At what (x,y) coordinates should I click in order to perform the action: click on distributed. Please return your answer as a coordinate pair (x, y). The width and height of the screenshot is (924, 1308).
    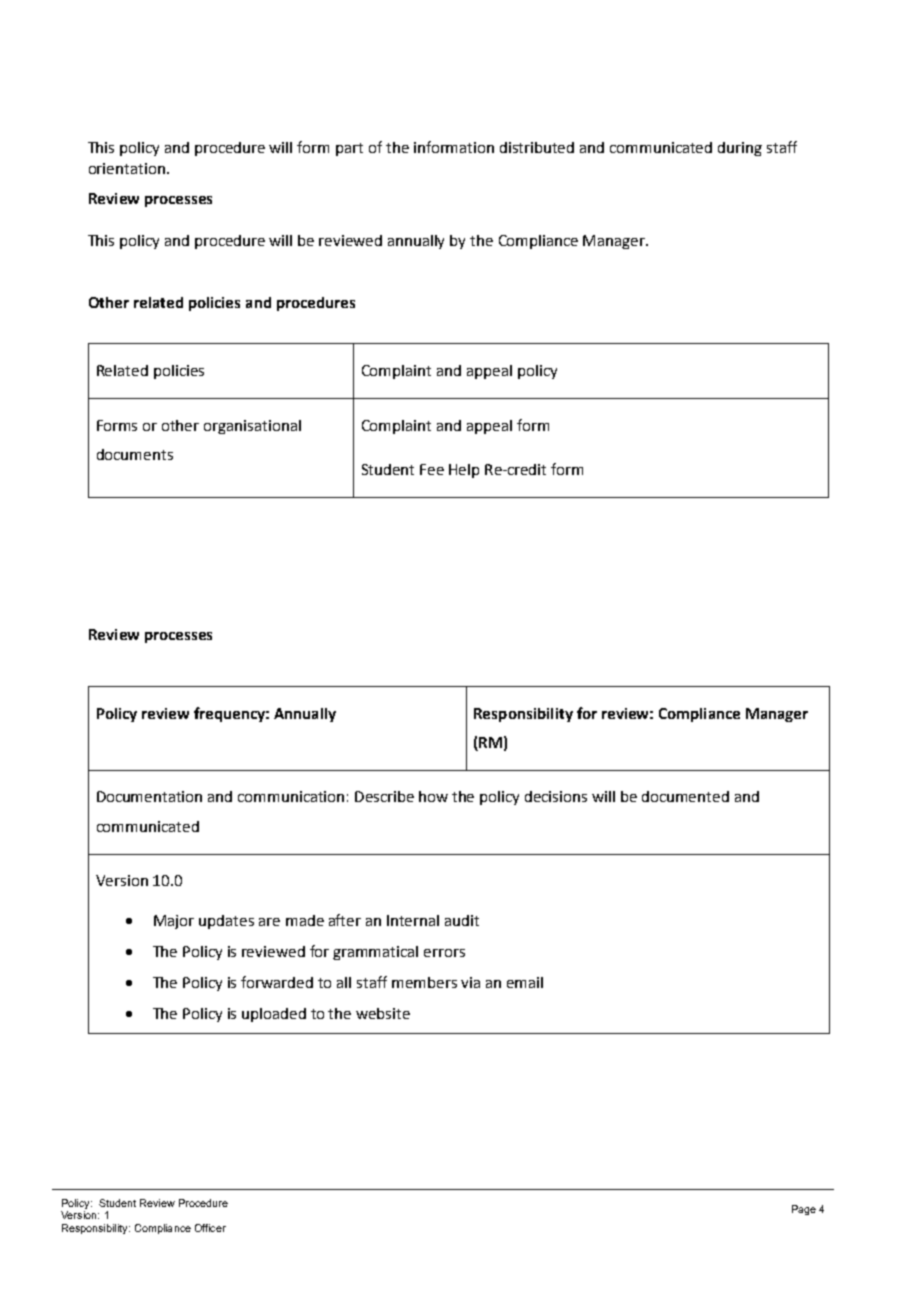
    Looking at the image, I should click on (537, 147).
